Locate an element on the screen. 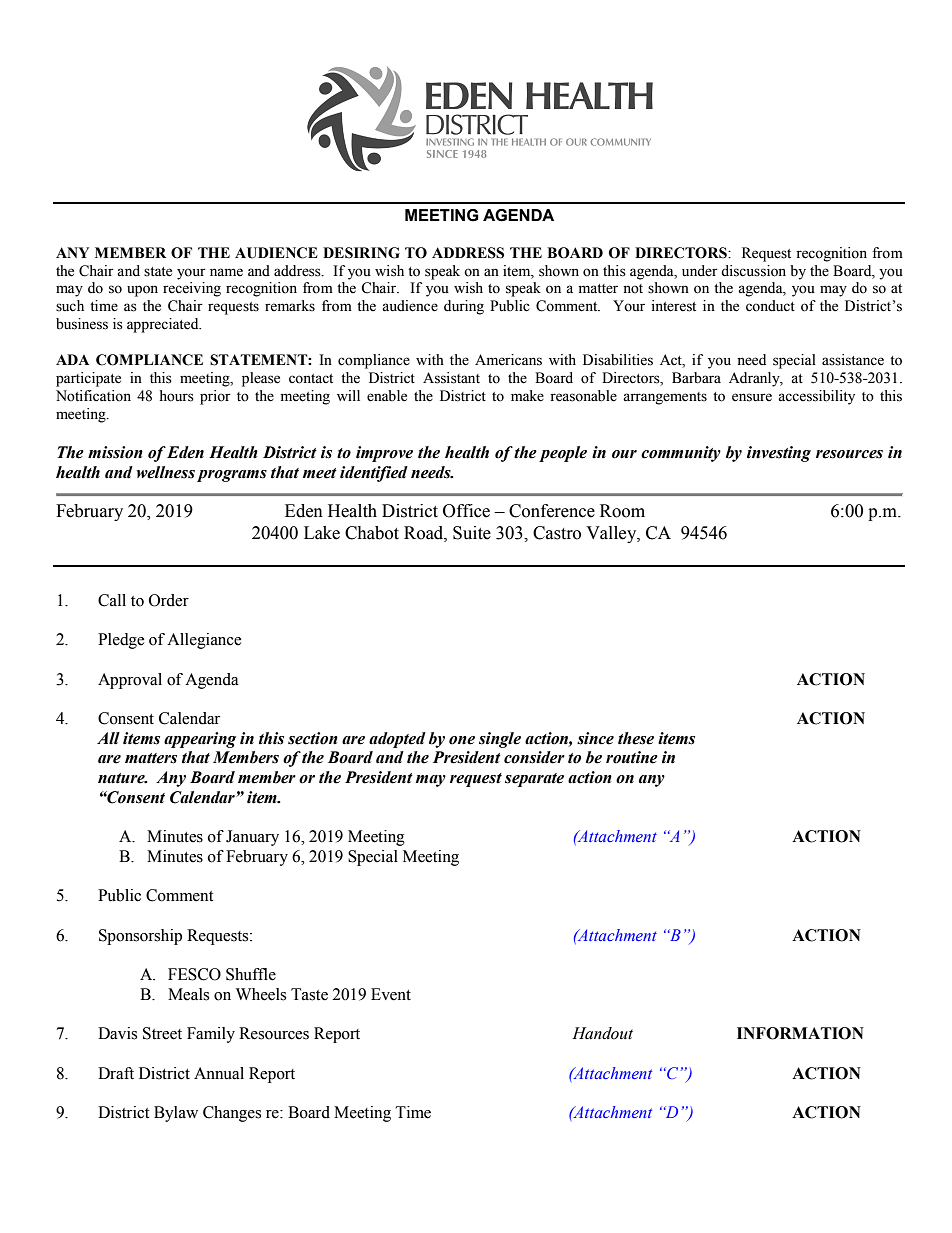 The width and height of the screenshot is (952, 1233). one is located at coordinates (462, 740).
